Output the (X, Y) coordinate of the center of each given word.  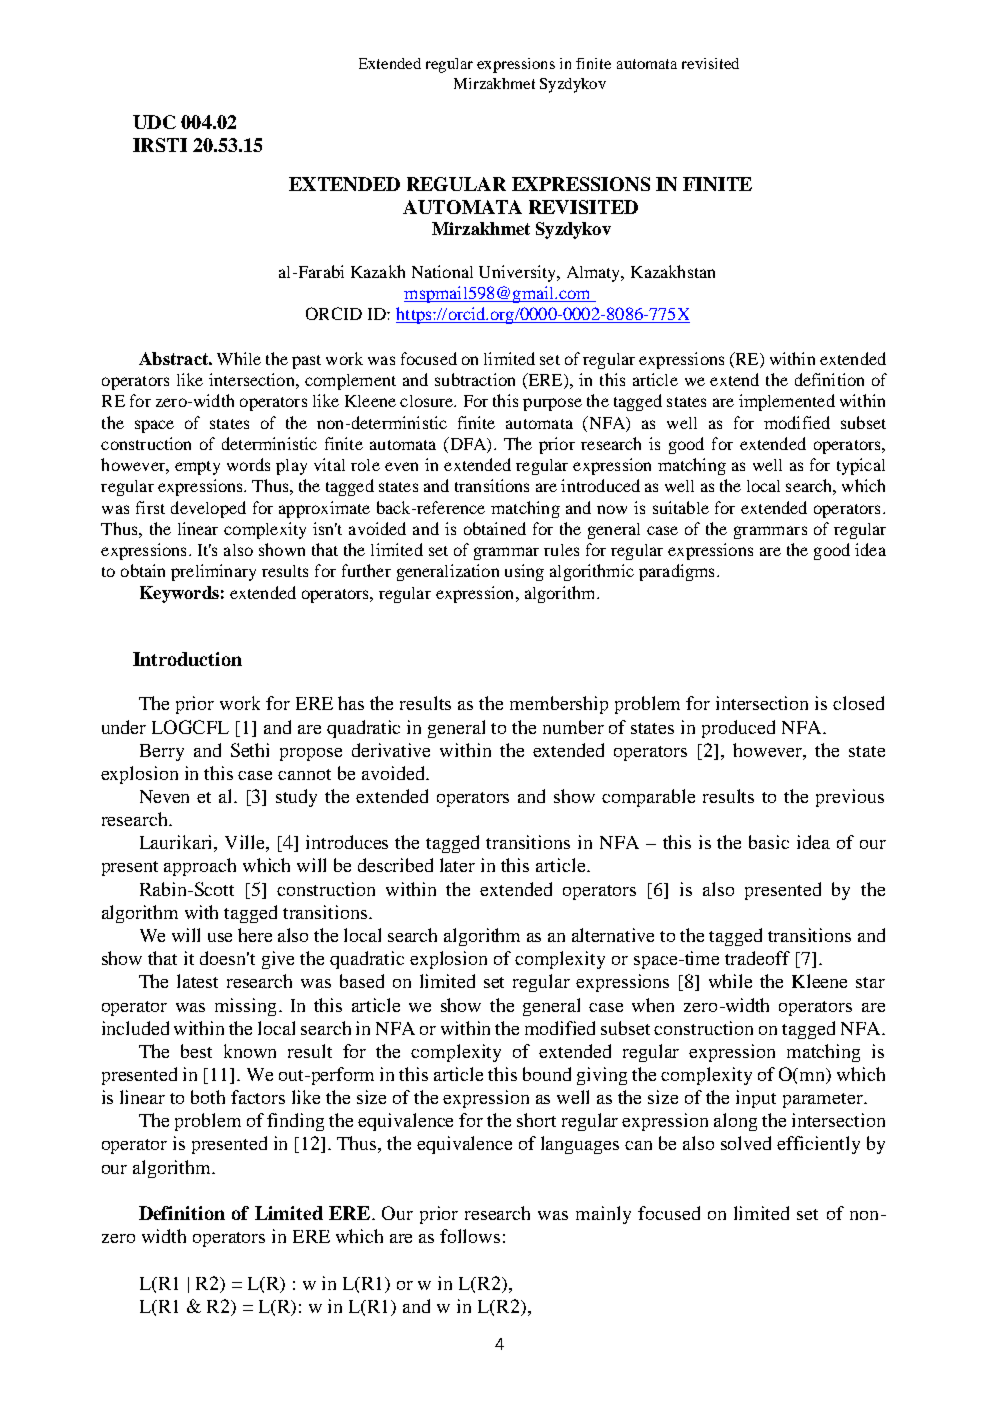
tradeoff (757, 958)
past (306, 362)
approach (200, 867)
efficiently (818, 1145)
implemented (787, 402)
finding (295, 1122)
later (457, 865)
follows (470, 1236)
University (519, 273)
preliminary (213, 572)
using (524, 572)
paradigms (676, 572)
